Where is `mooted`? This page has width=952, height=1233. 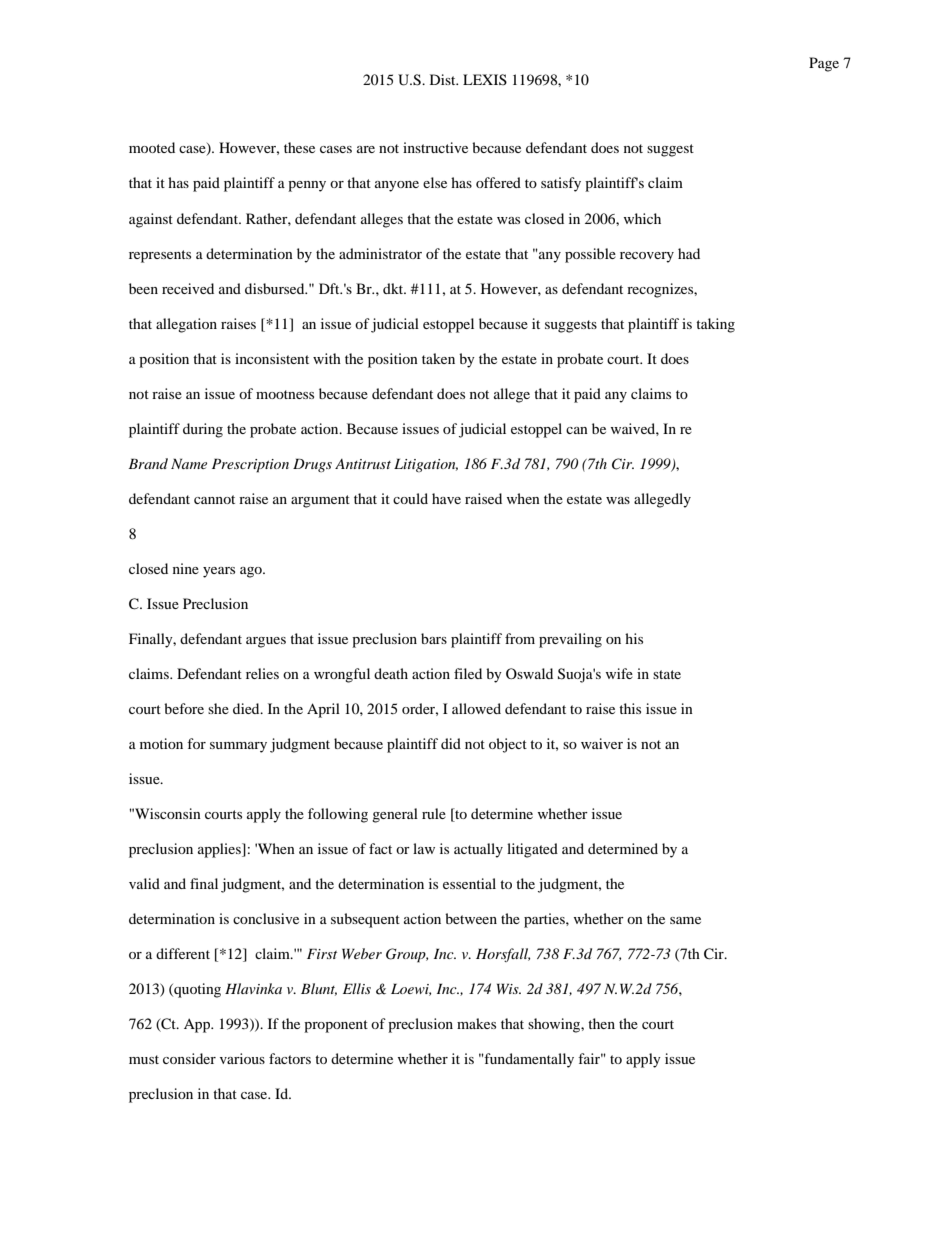
mooted is located at coordinates (152, 147).
